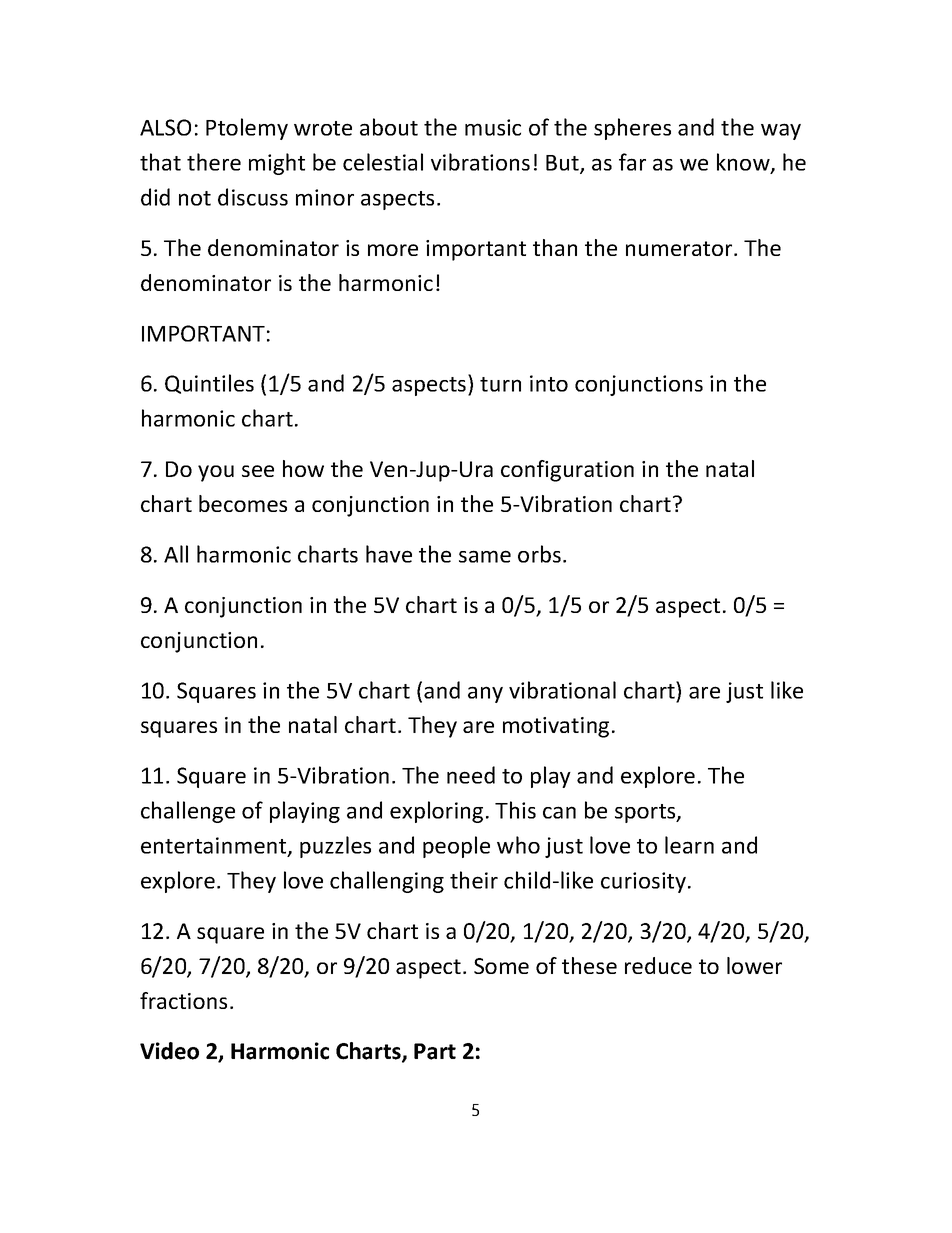  What do you see at coordinates (493, 127) in the image?
I see `music` at bounding box center [493, 127].
